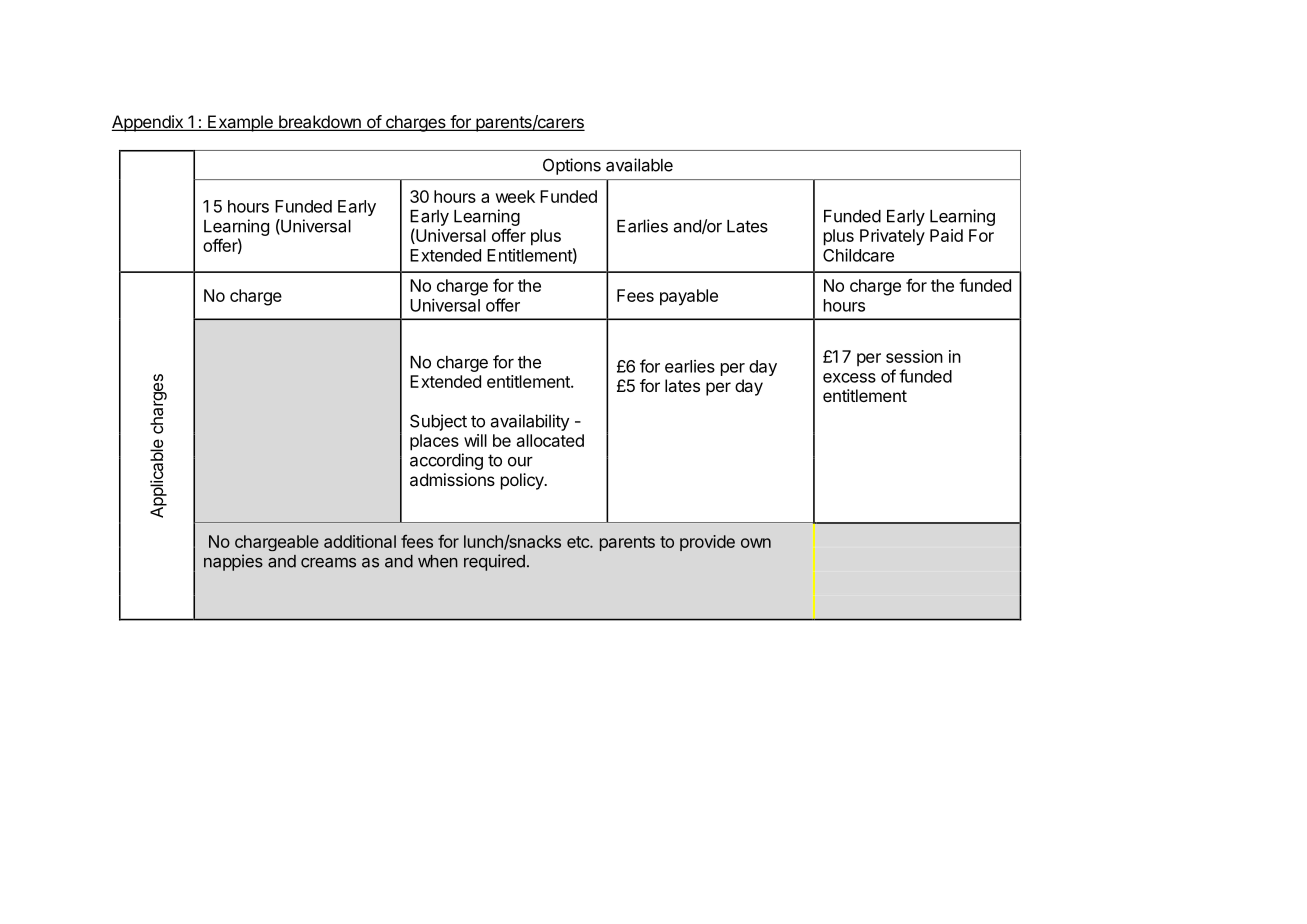  What do you see at coordinates (639, 165) in the page?
I see `available` at bounding box center [639, 165].
